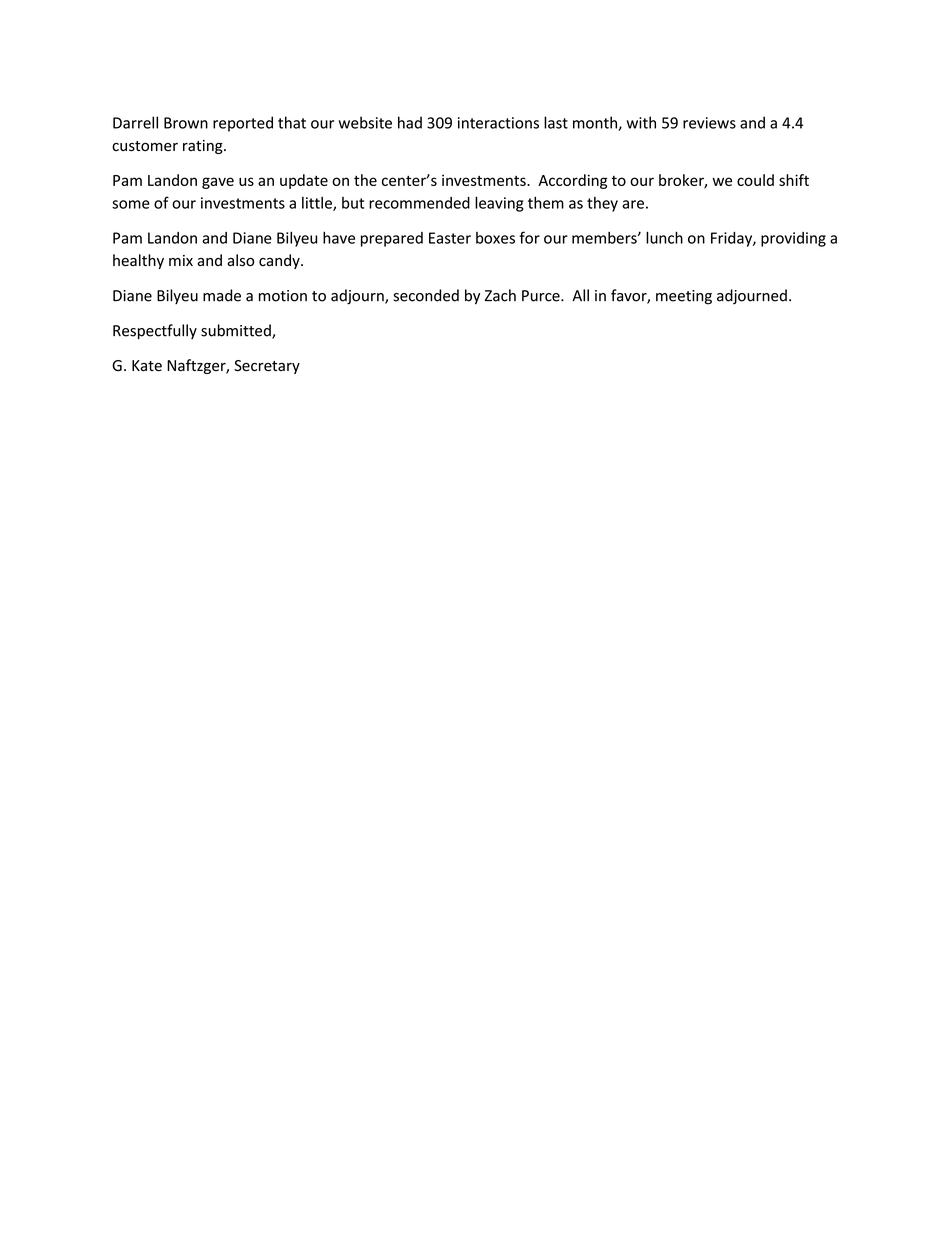 This screenshot has width=952, height=1233. I want to click on interactions, so click(498, 123).
